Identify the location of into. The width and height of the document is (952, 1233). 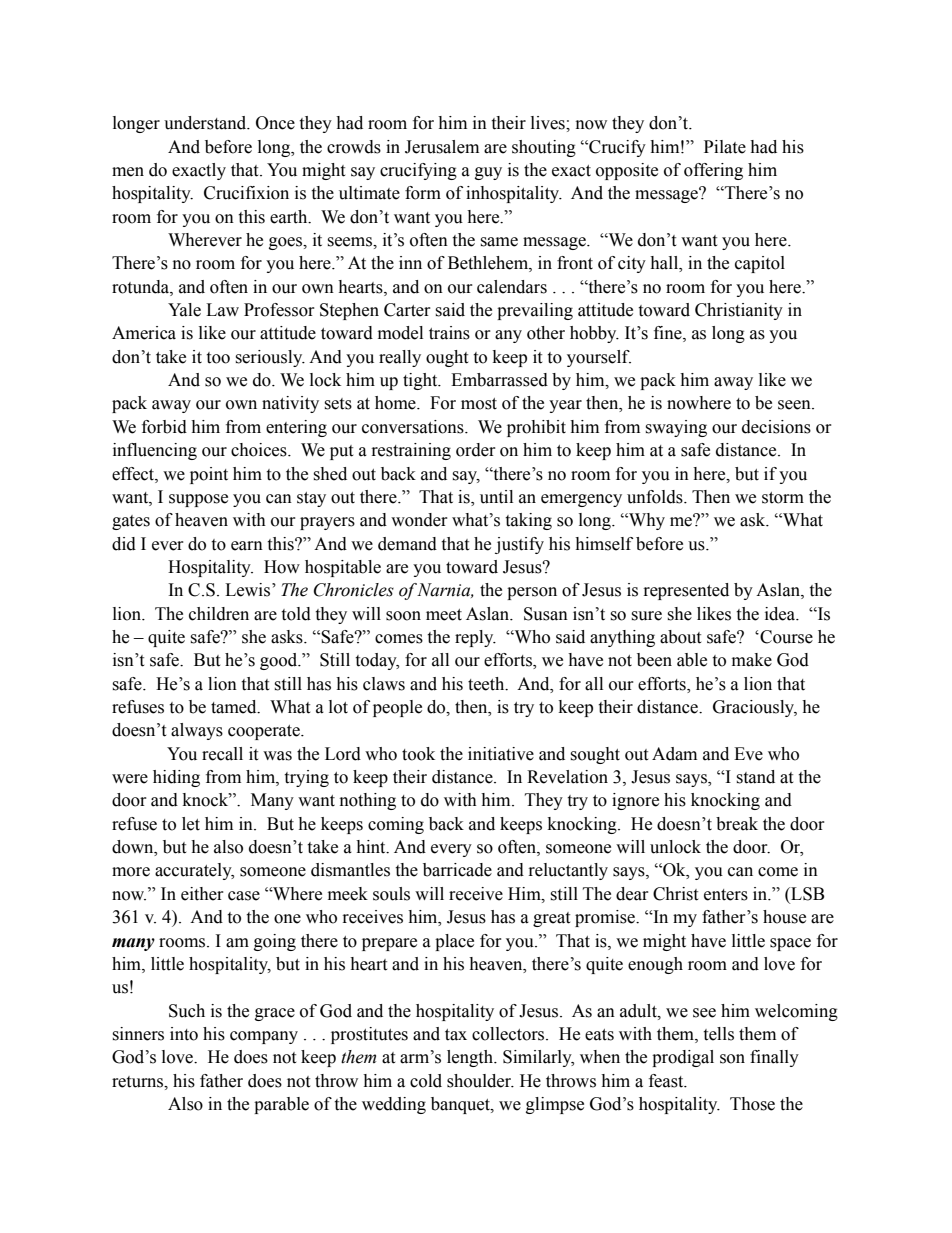
(184, 1034).
